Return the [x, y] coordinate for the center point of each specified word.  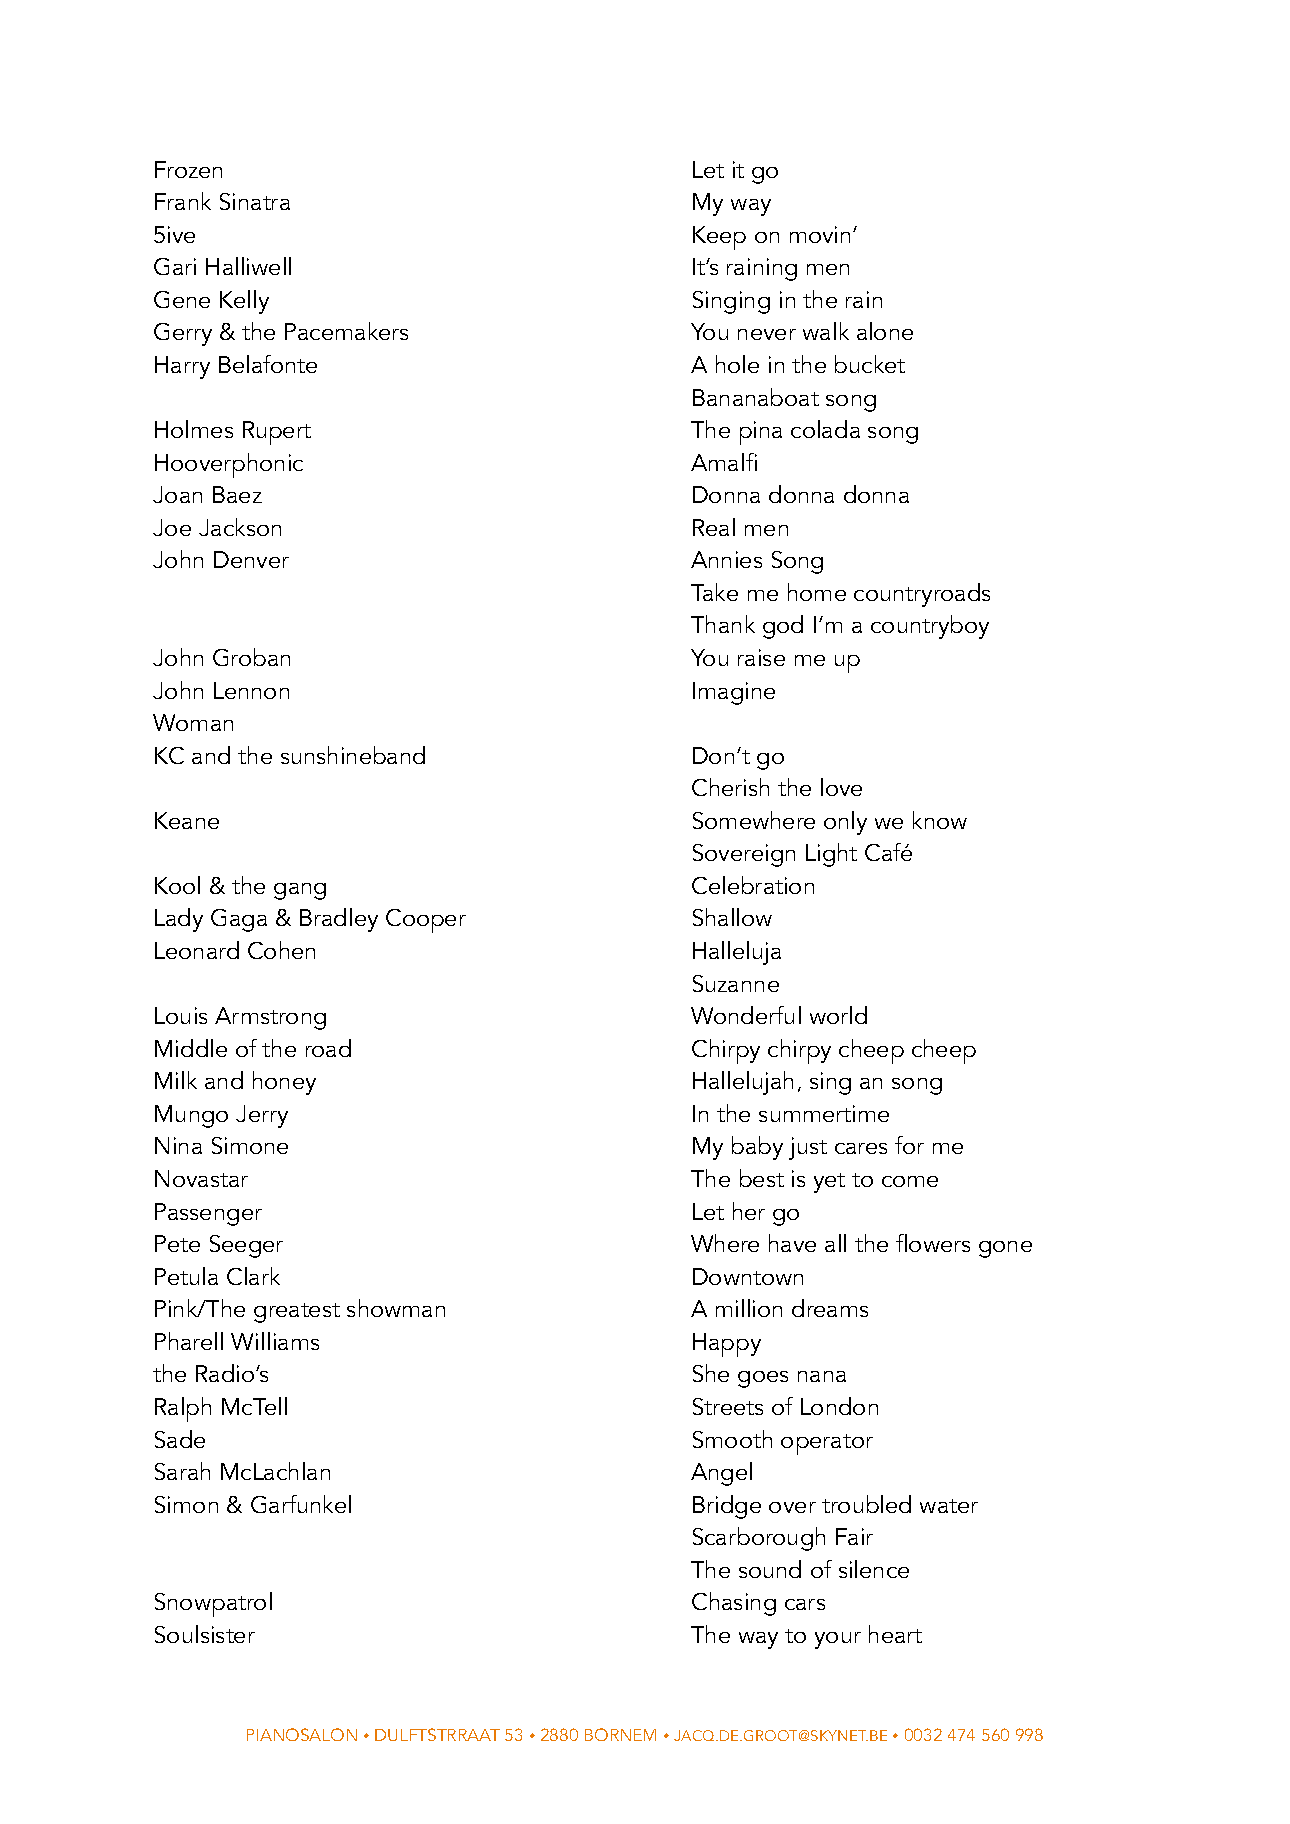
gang [300, 891]
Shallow [732, 917]
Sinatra [255, 201]
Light [831, 855]
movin [820, 234]
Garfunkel [301, 1504]
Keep [719, 238]
